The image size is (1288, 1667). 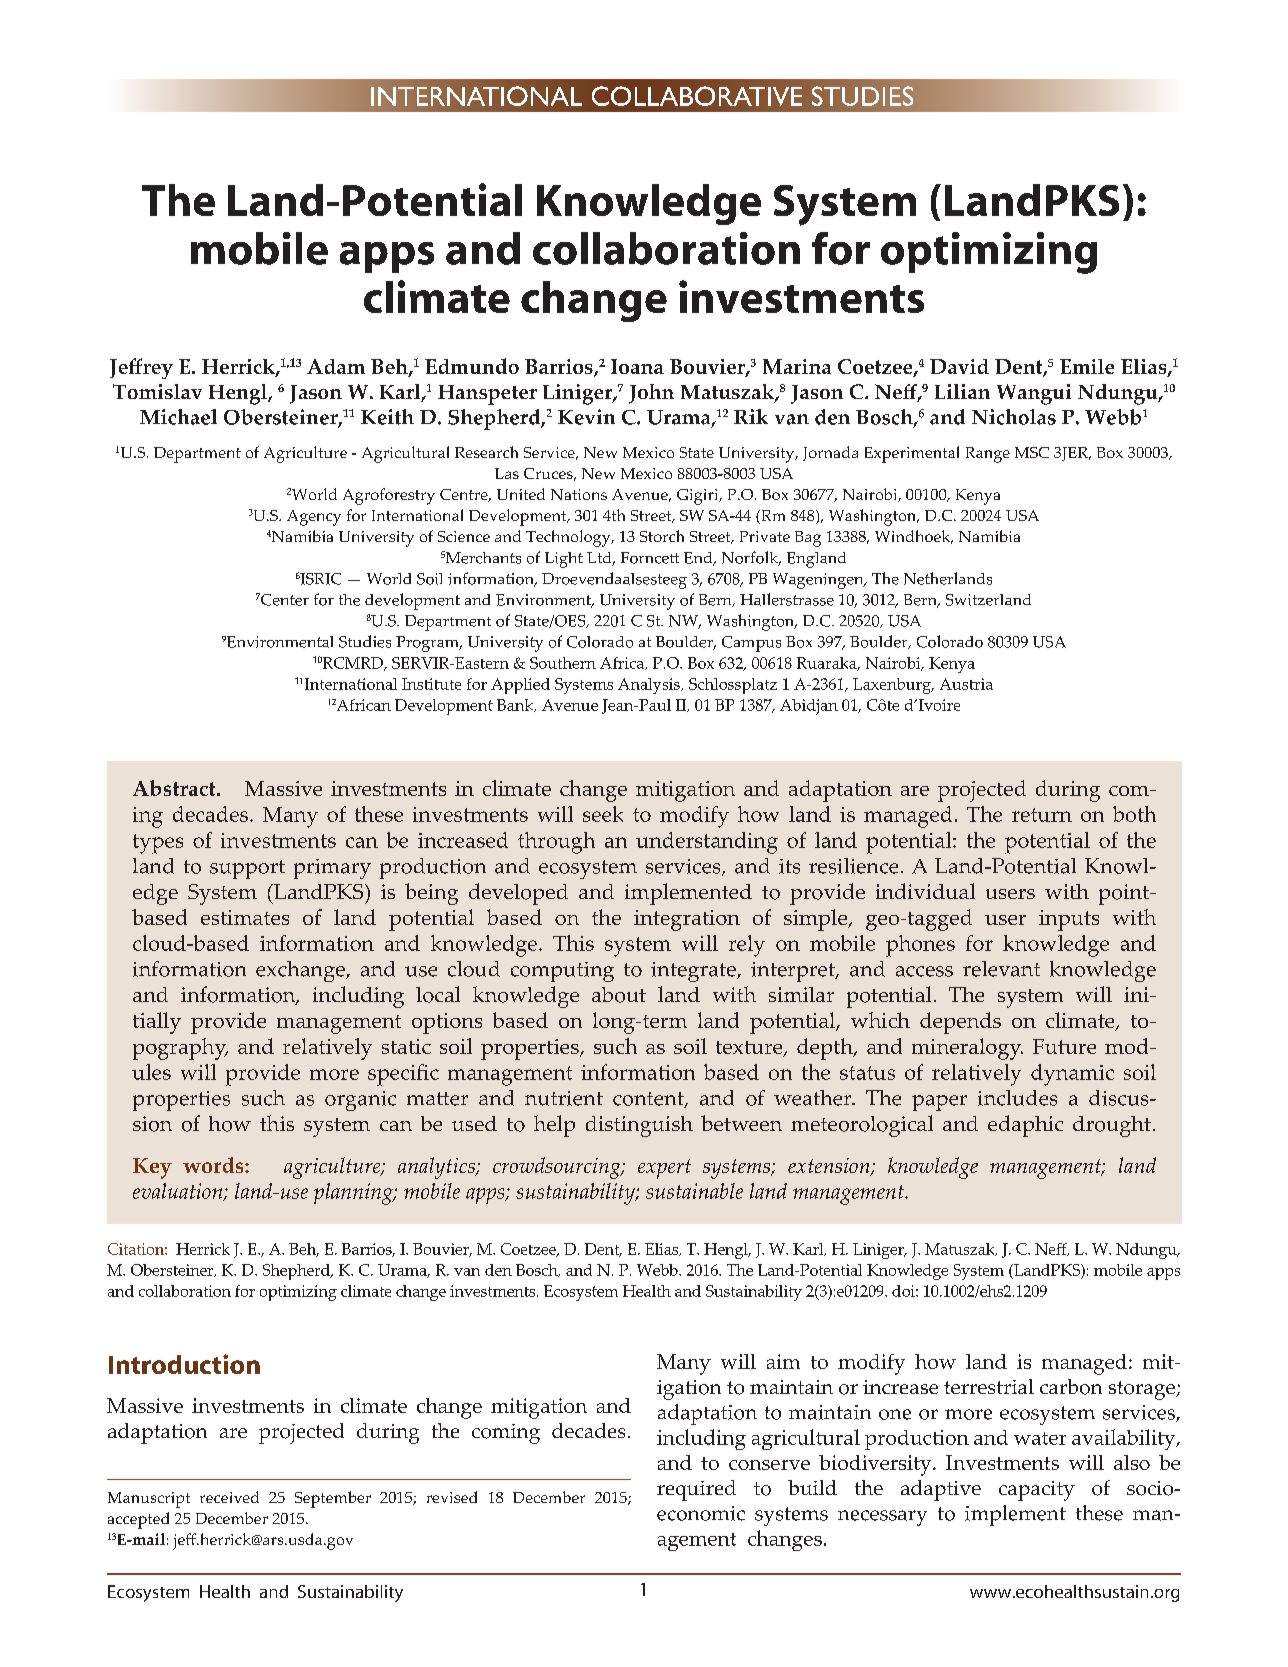 I want to click on distinguish, so click(x=639, y=1126).
